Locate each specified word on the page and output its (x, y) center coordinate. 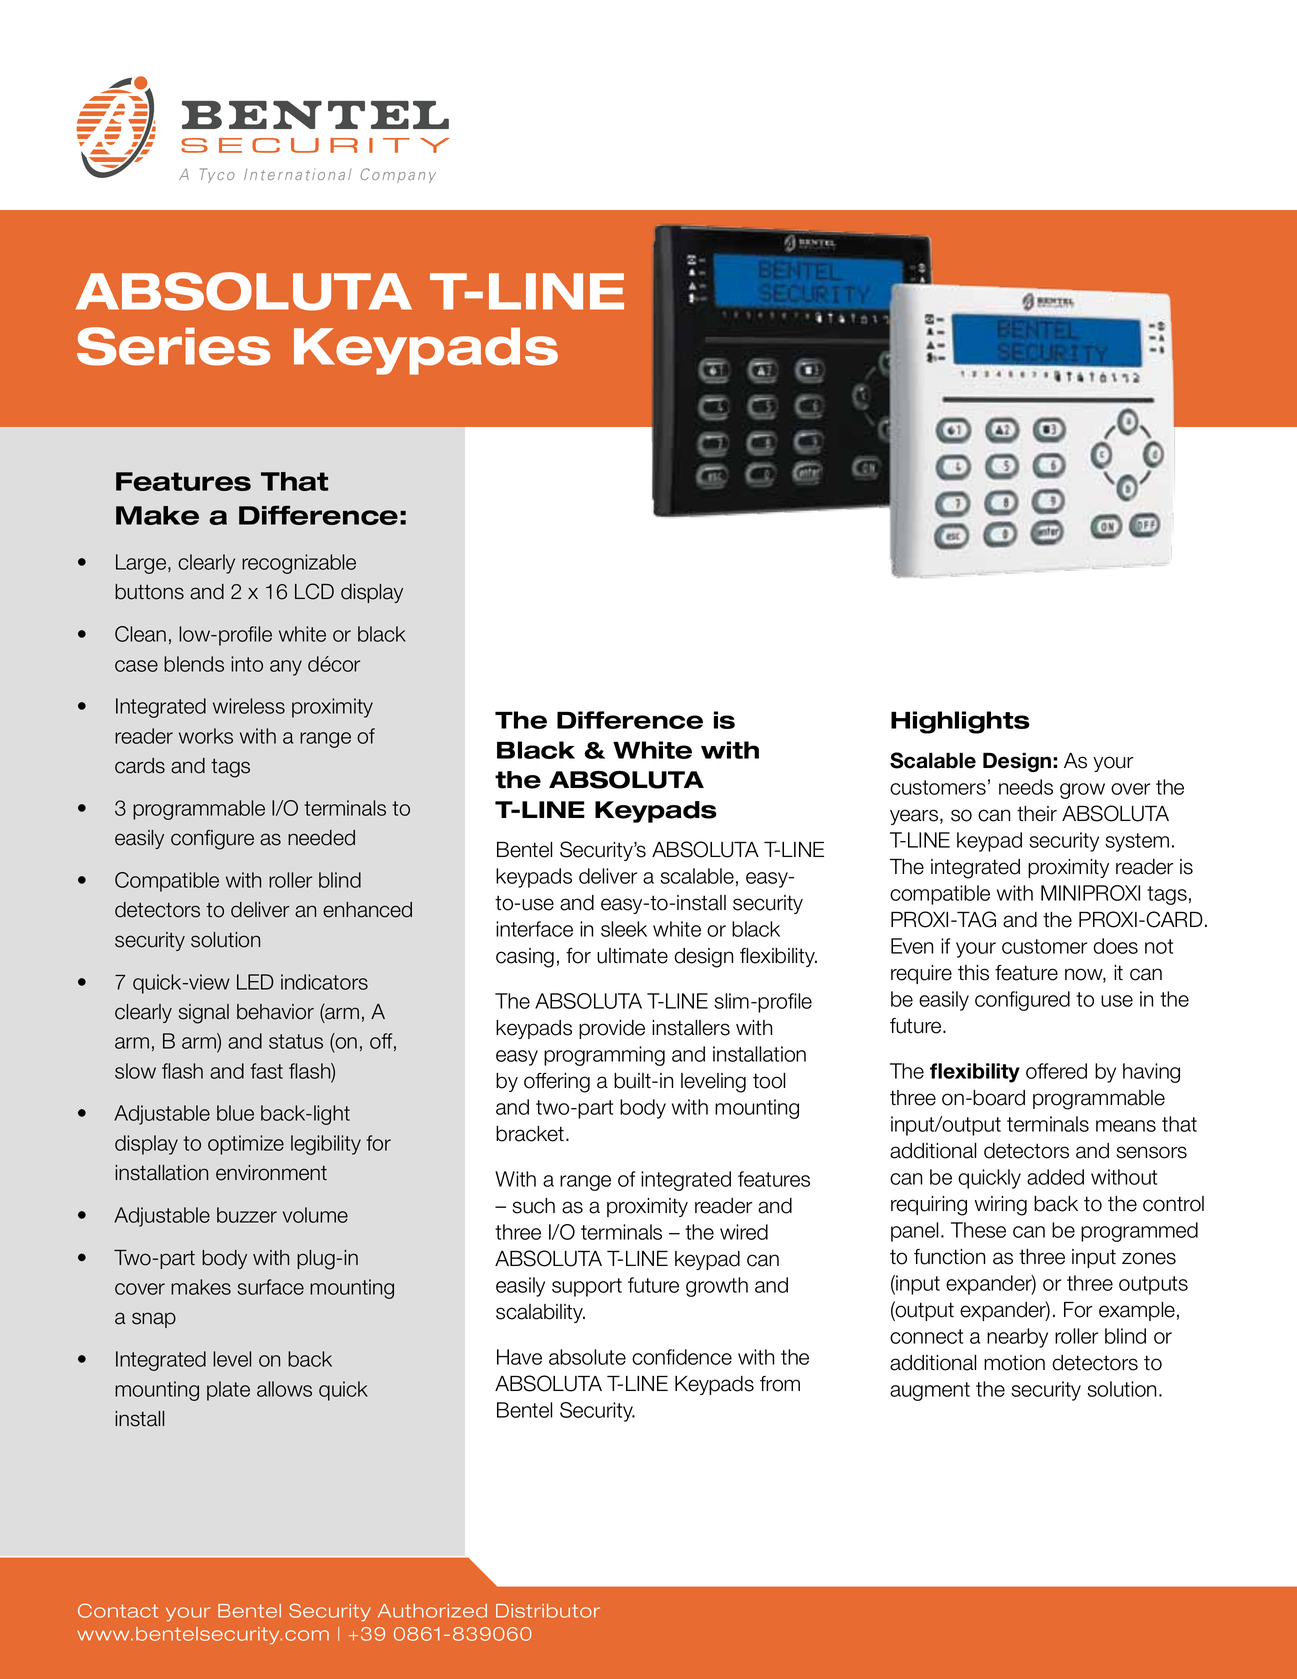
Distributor (548, 1611)
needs (1026, 787)
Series (173, 346)
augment (930, 1391)
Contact (118, 1610)
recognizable (299, 564)
